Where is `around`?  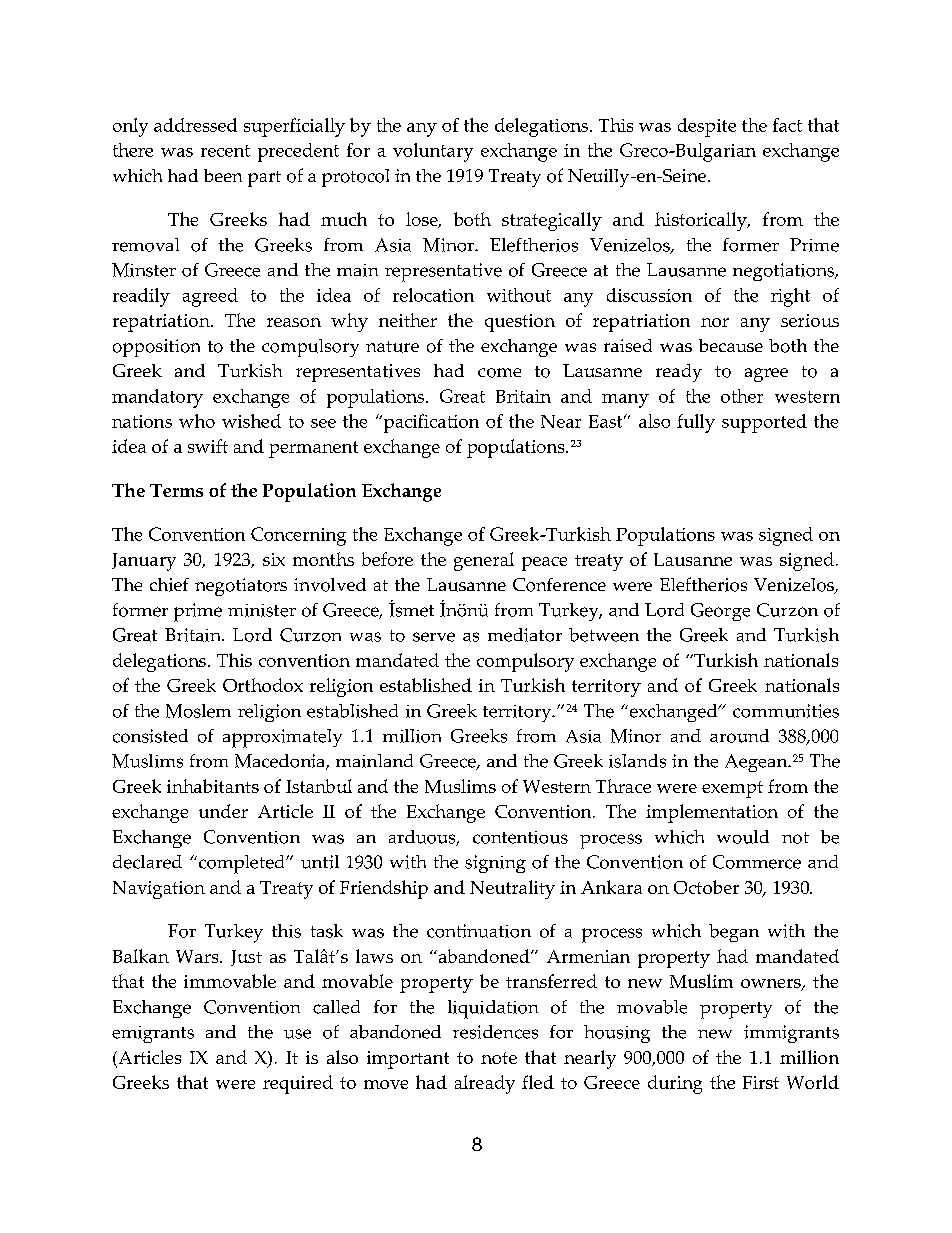 around is located at coordinates (739, 736).
